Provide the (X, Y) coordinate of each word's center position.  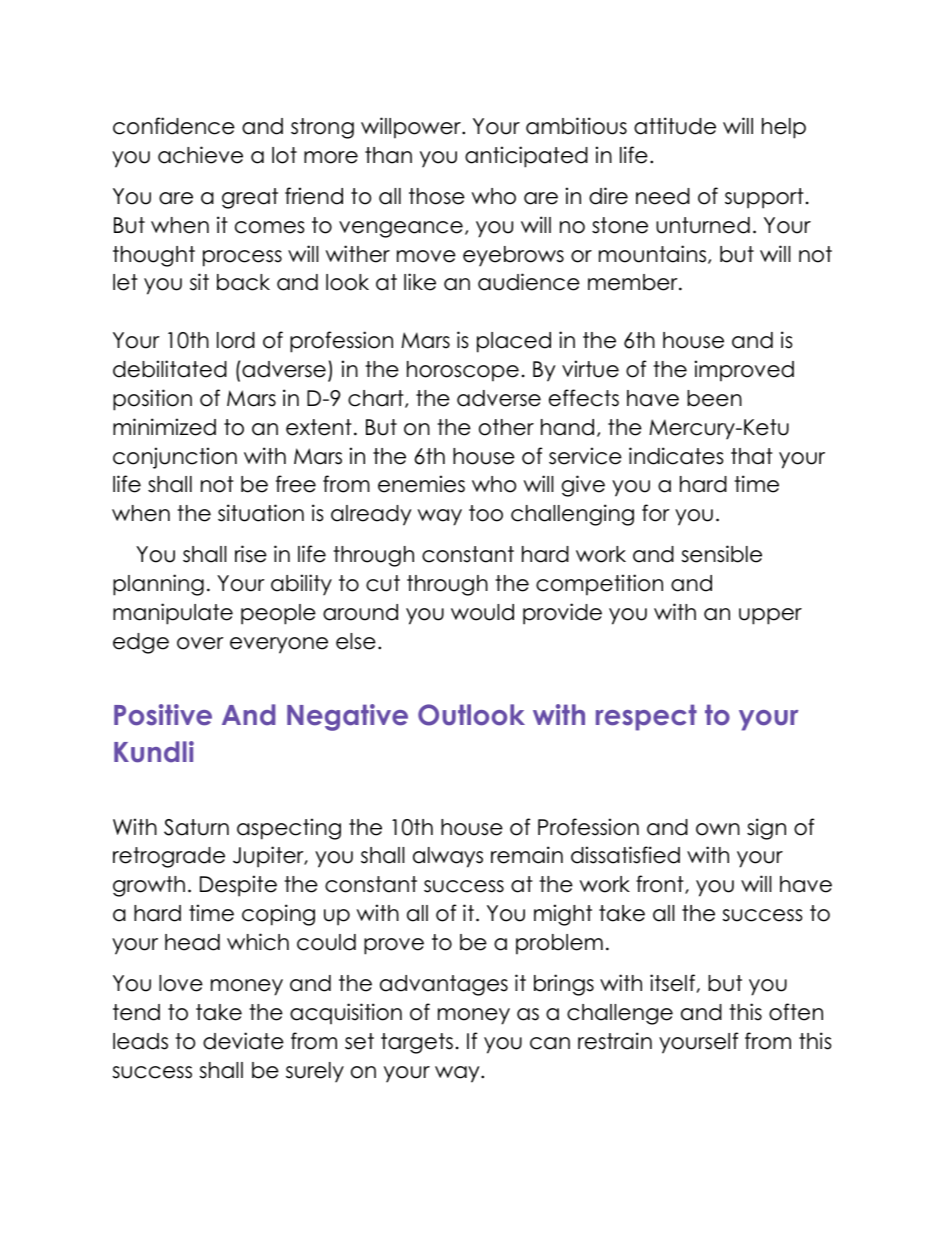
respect (646, 717)
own (718, 829)
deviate (243, 1041)
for (656, 513)
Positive (163, 715)
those (437, 196)
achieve (200, 155)
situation (261, 513)
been (714, 398)
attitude (675, 126)
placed (514, 342)
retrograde (169, 857)
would (482, 612)
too (486, 513)
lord (236, 340)
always (448, 857)
